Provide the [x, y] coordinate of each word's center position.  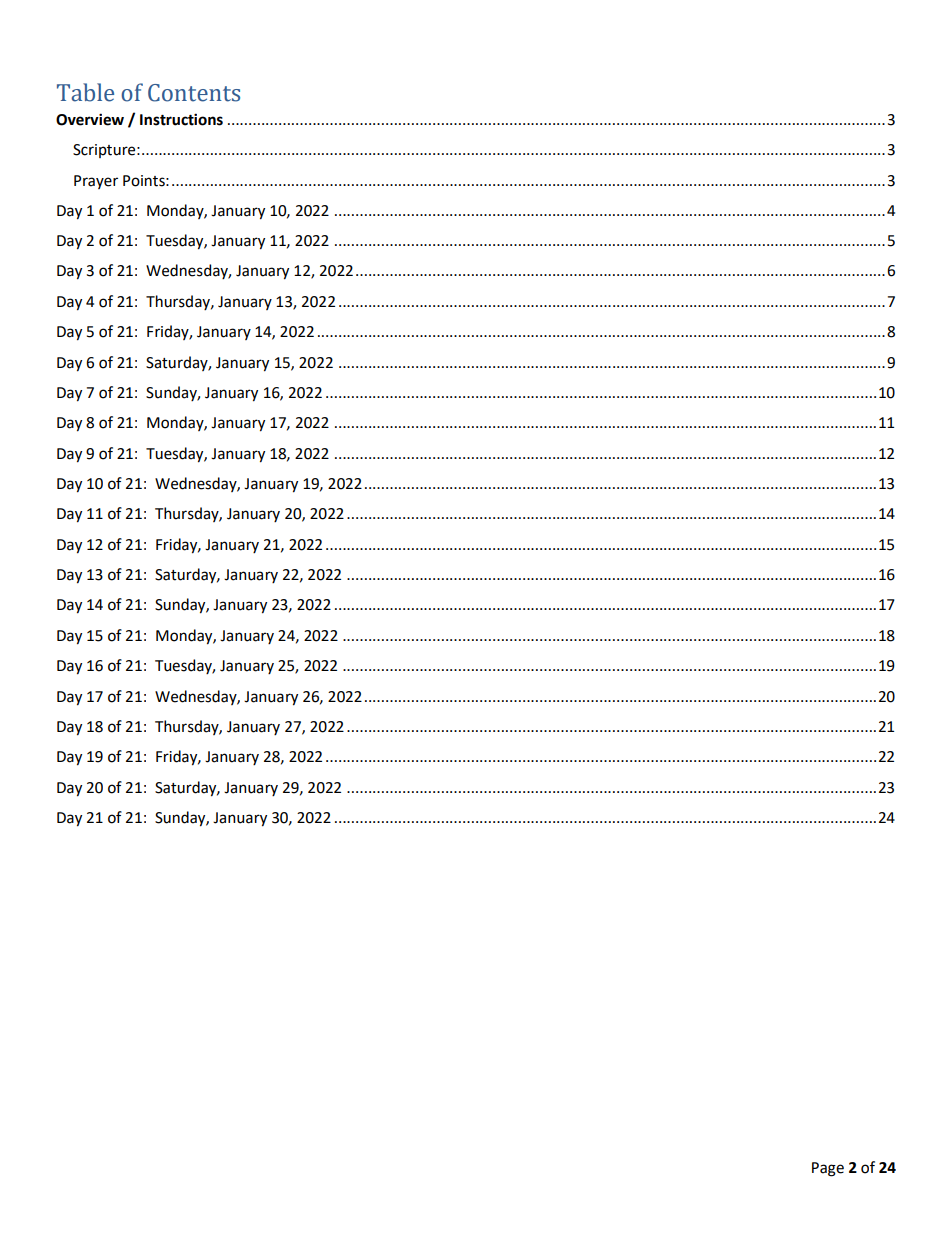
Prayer [96, 182]
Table [85, 92]
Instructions [181, 119]
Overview [90, 119]
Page [828, 1169]
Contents [194, 93]
